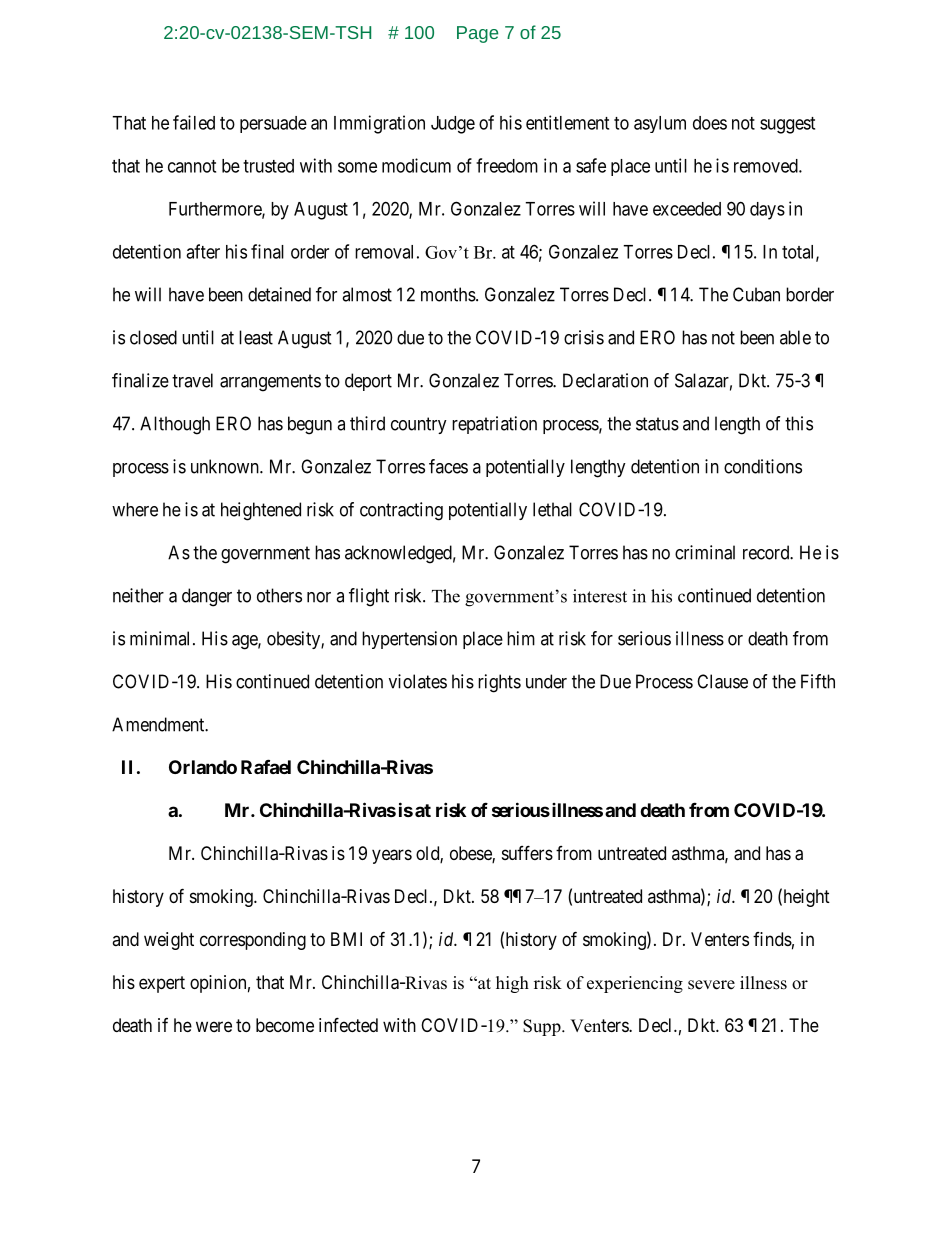 The image size is (952, 1233). Describe the element at coordinates (710, 123) in the image. I see `does` at that location.
